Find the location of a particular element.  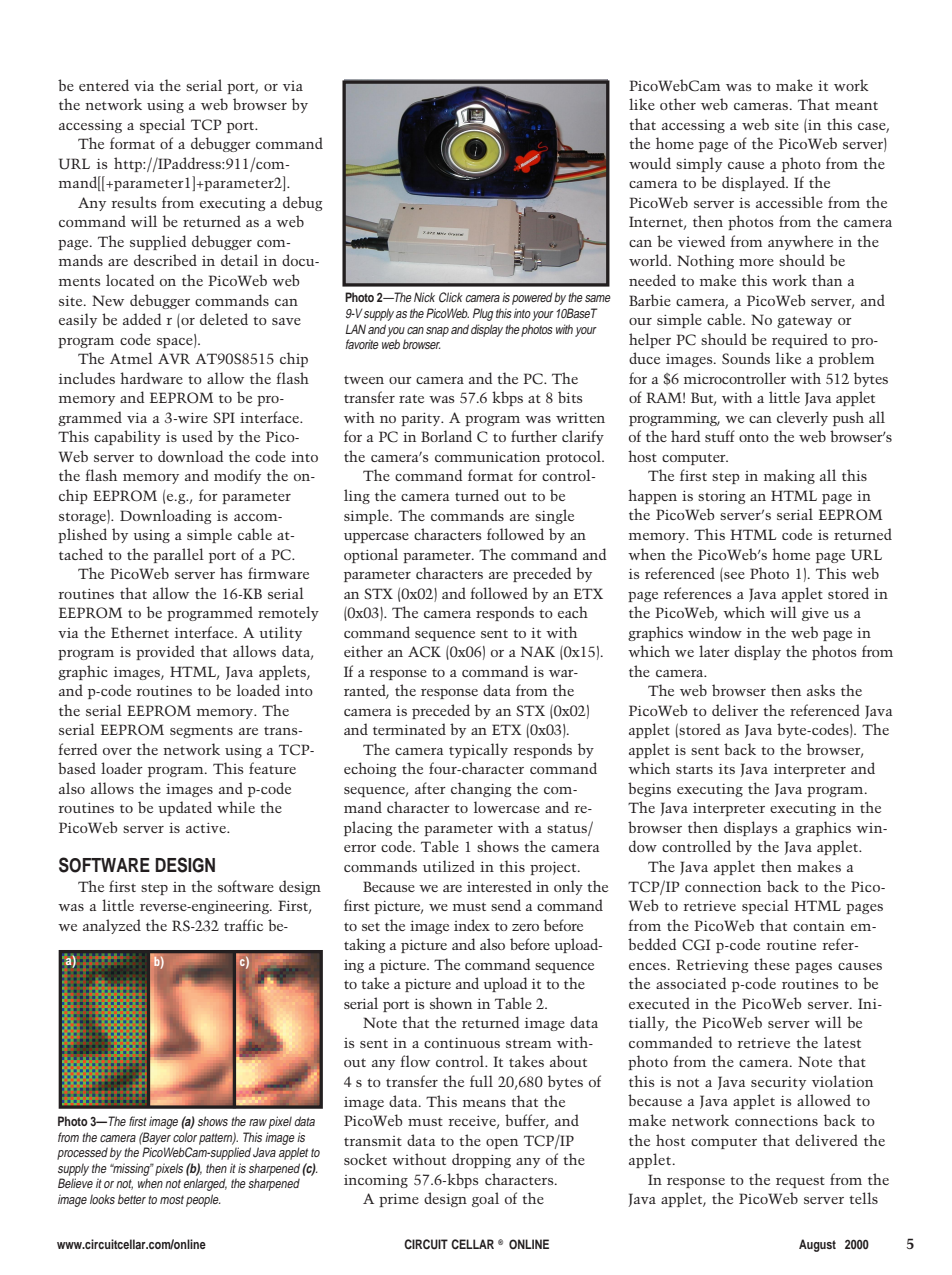

request is located at coordinates (800, 1182).
